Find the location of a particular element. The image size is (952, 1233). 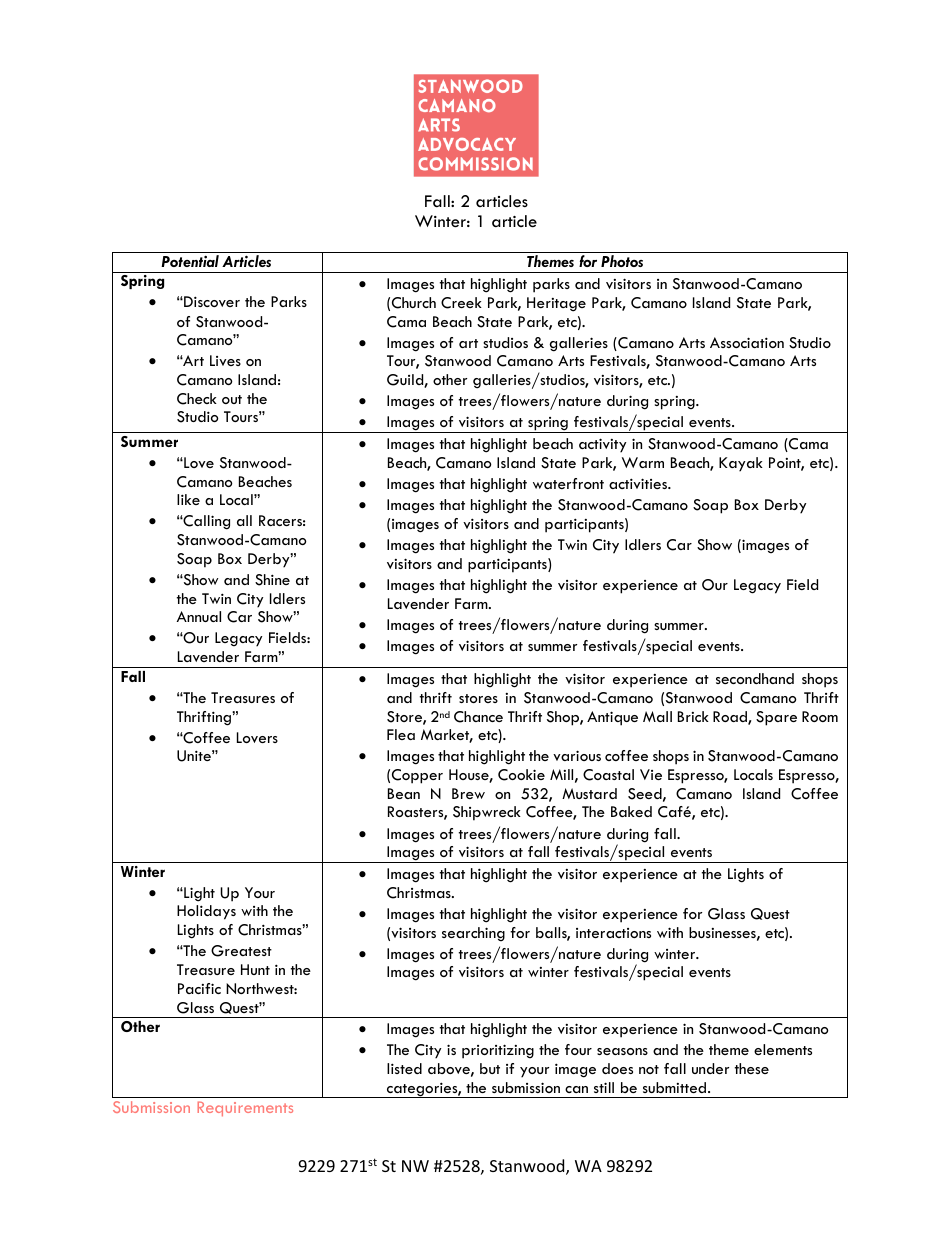

secondhand is located at coordinates (755, 678).
